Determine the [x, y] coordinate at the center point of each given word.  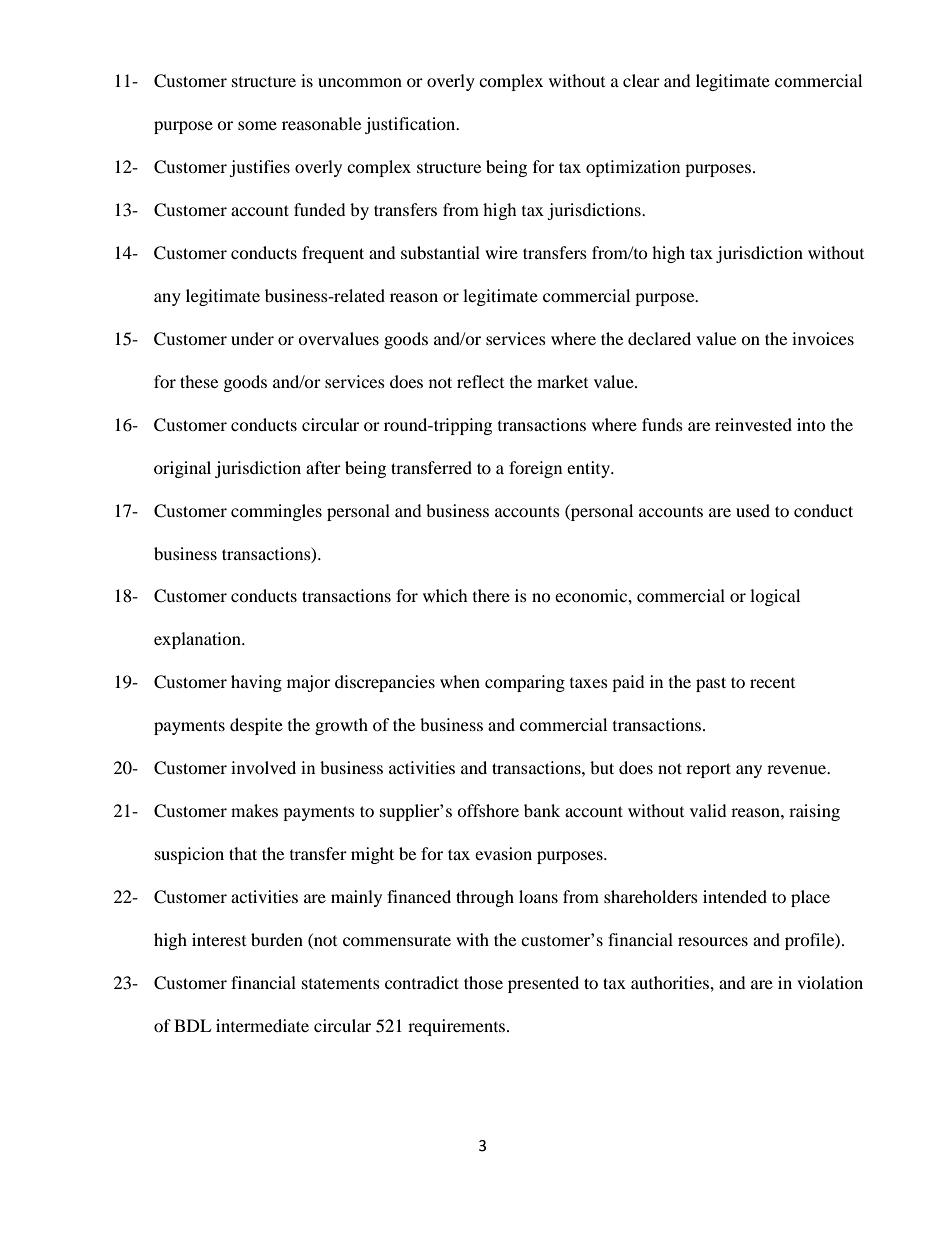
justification [411, 125]
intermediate [262, 1025]
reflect [480, 381]
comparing [525, 683]
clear [641, 80]
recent [772, 683]
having [256, 683]
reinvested [753, 424]
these [199, 381]
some [257, 125]
